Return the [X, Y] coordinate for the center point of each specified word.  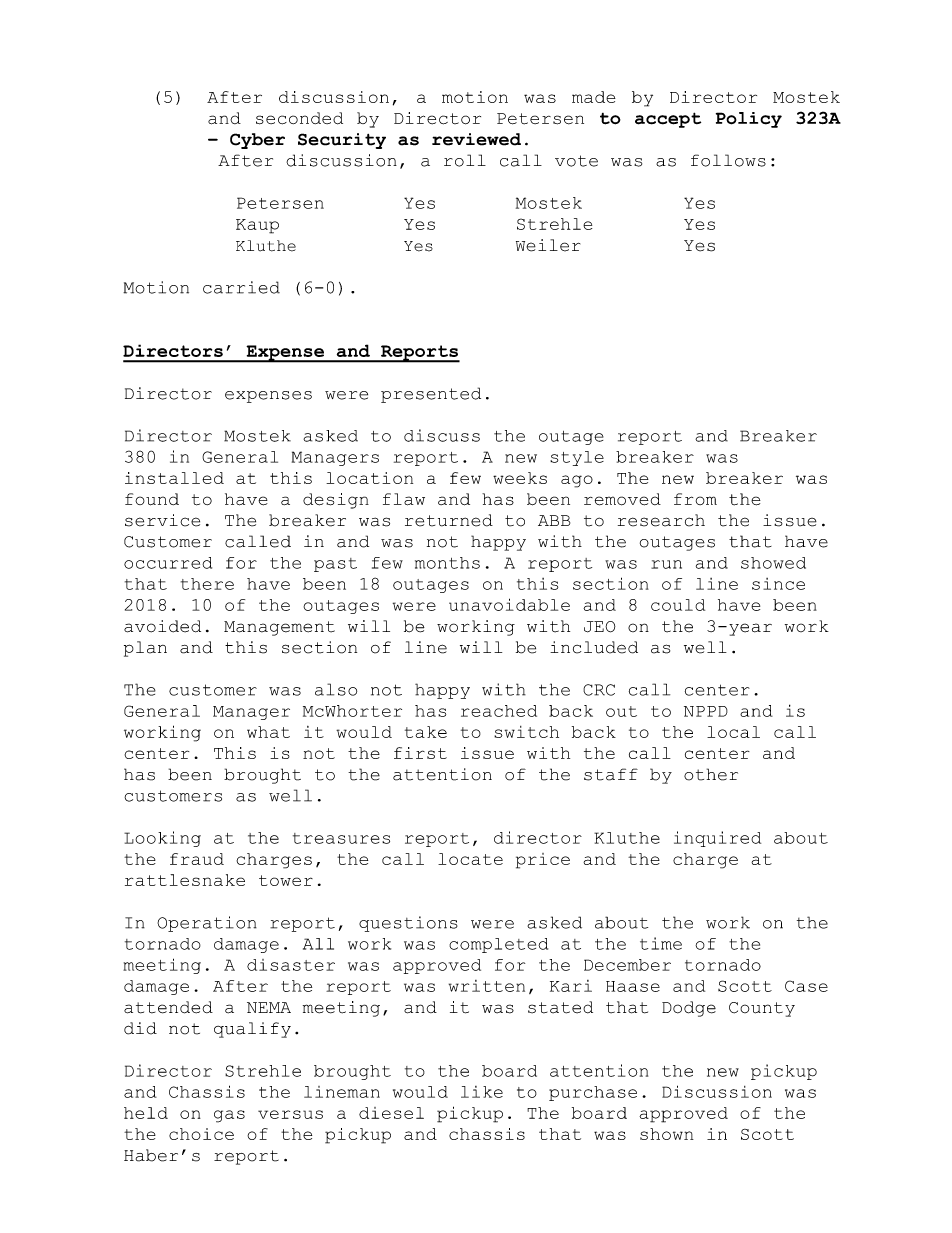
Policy [749, 120]
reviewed [476, 139]
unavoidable [509, 604]
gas [229, 1116]
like [482, 1092]
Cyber [257, 141]
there [207, 584]
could [678, 605]
